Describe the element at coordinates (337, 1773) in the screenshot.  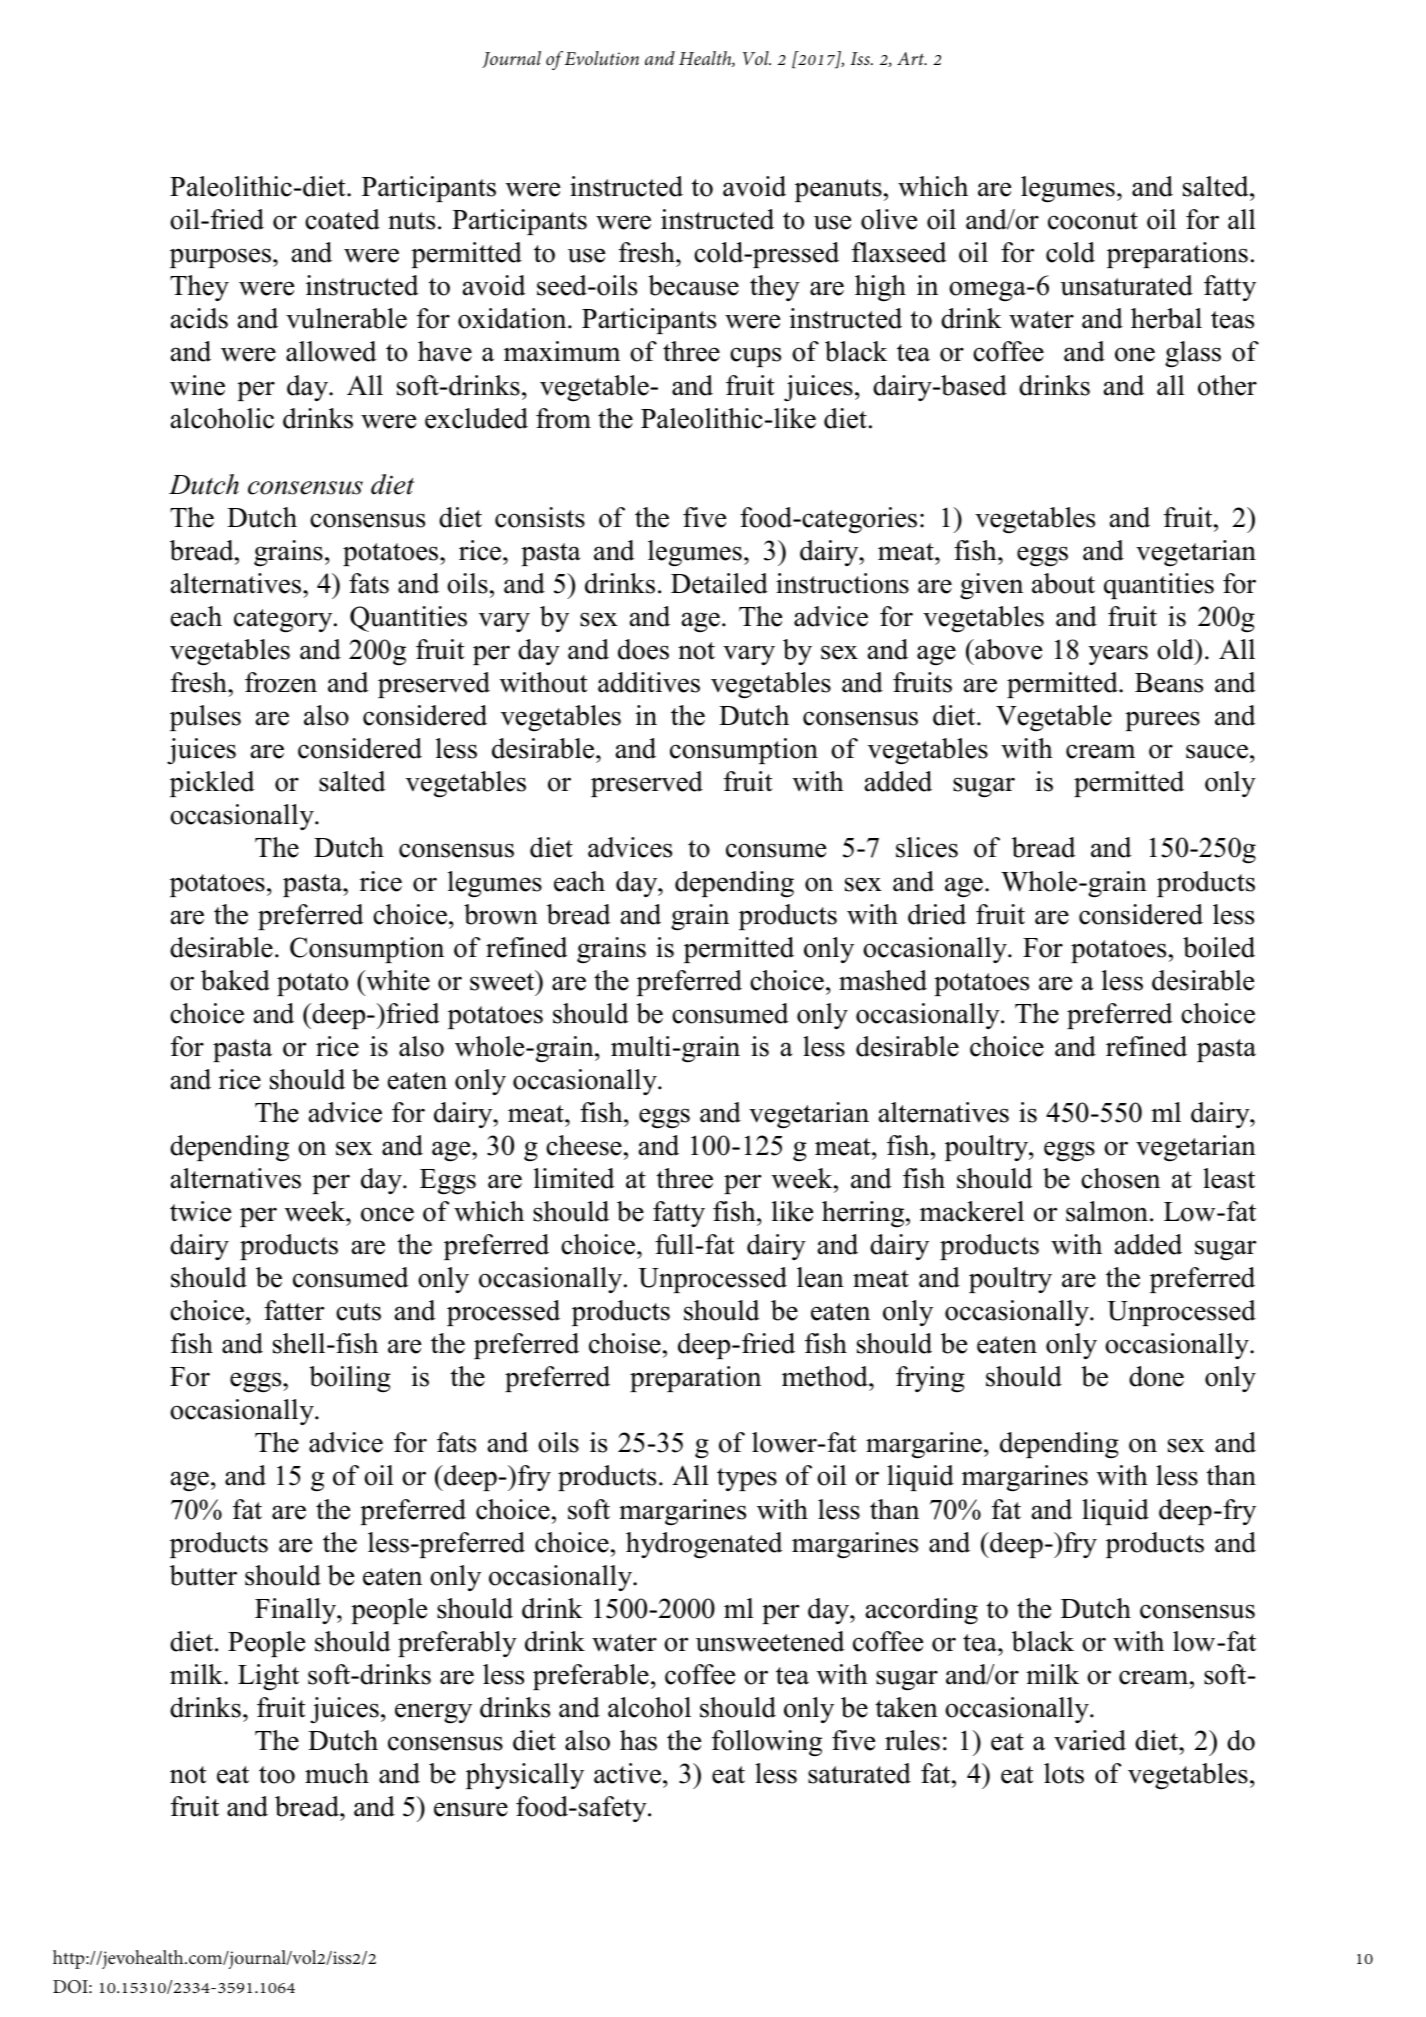
I see `much` at that location.
